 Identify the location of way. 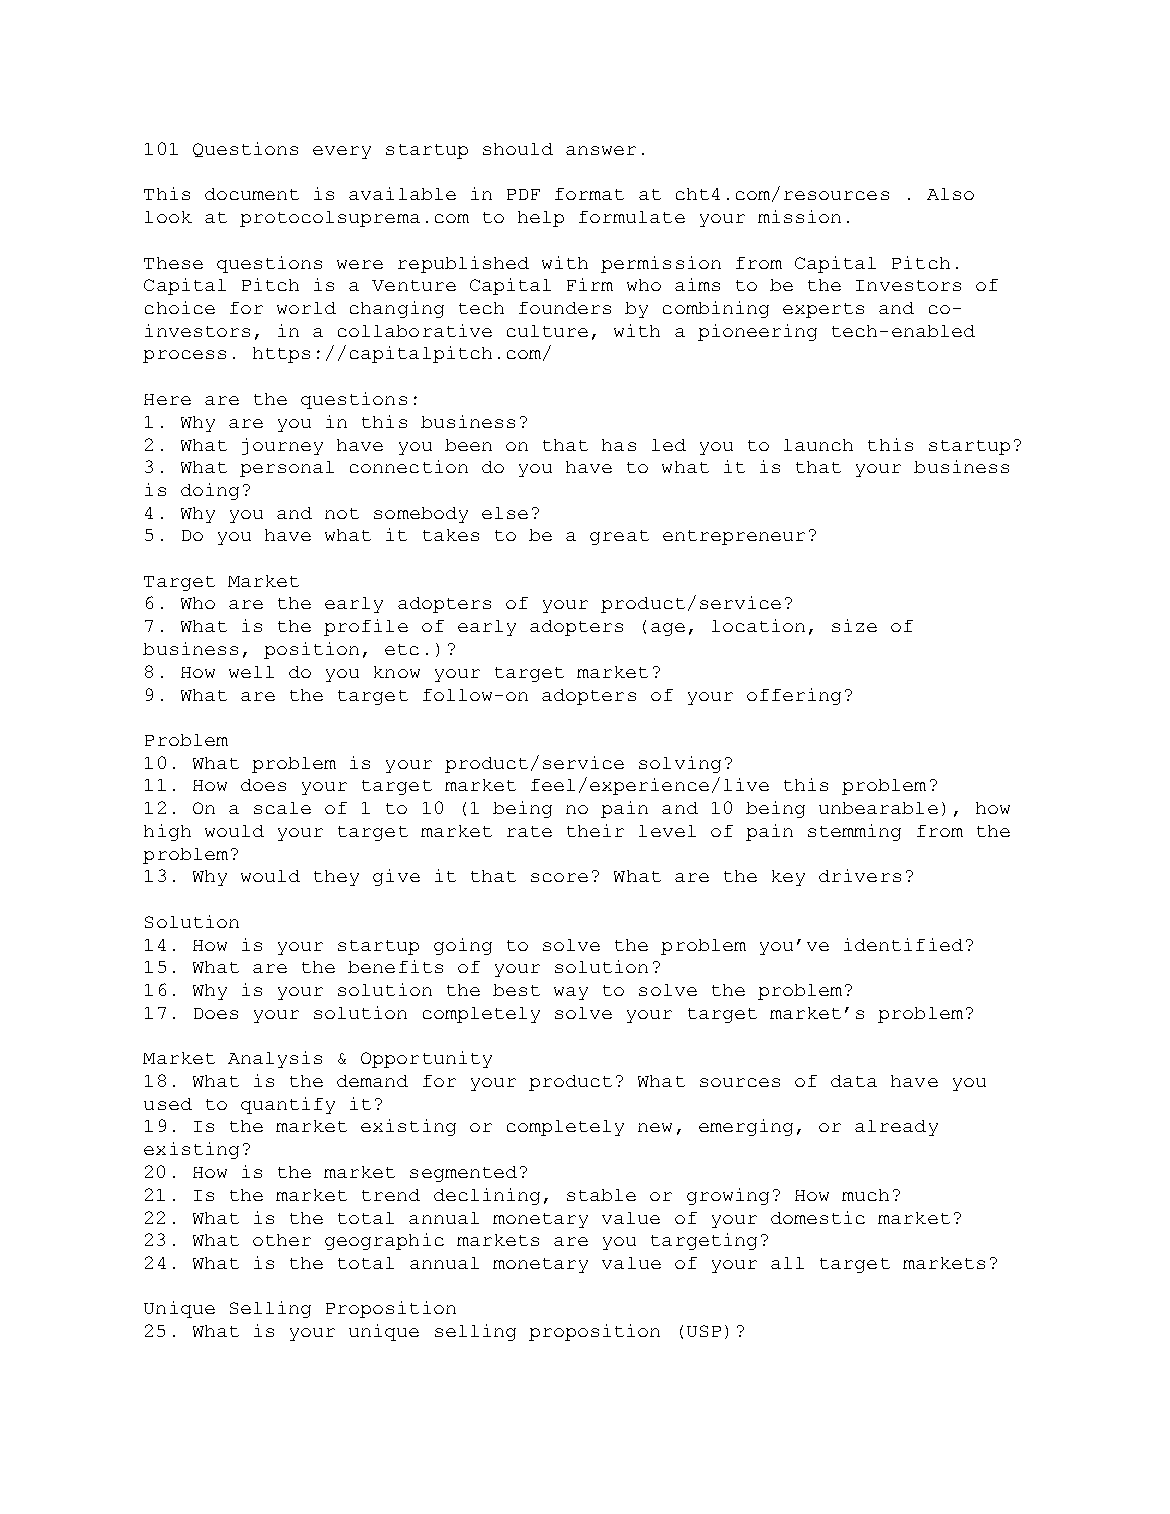
(571, 993).
